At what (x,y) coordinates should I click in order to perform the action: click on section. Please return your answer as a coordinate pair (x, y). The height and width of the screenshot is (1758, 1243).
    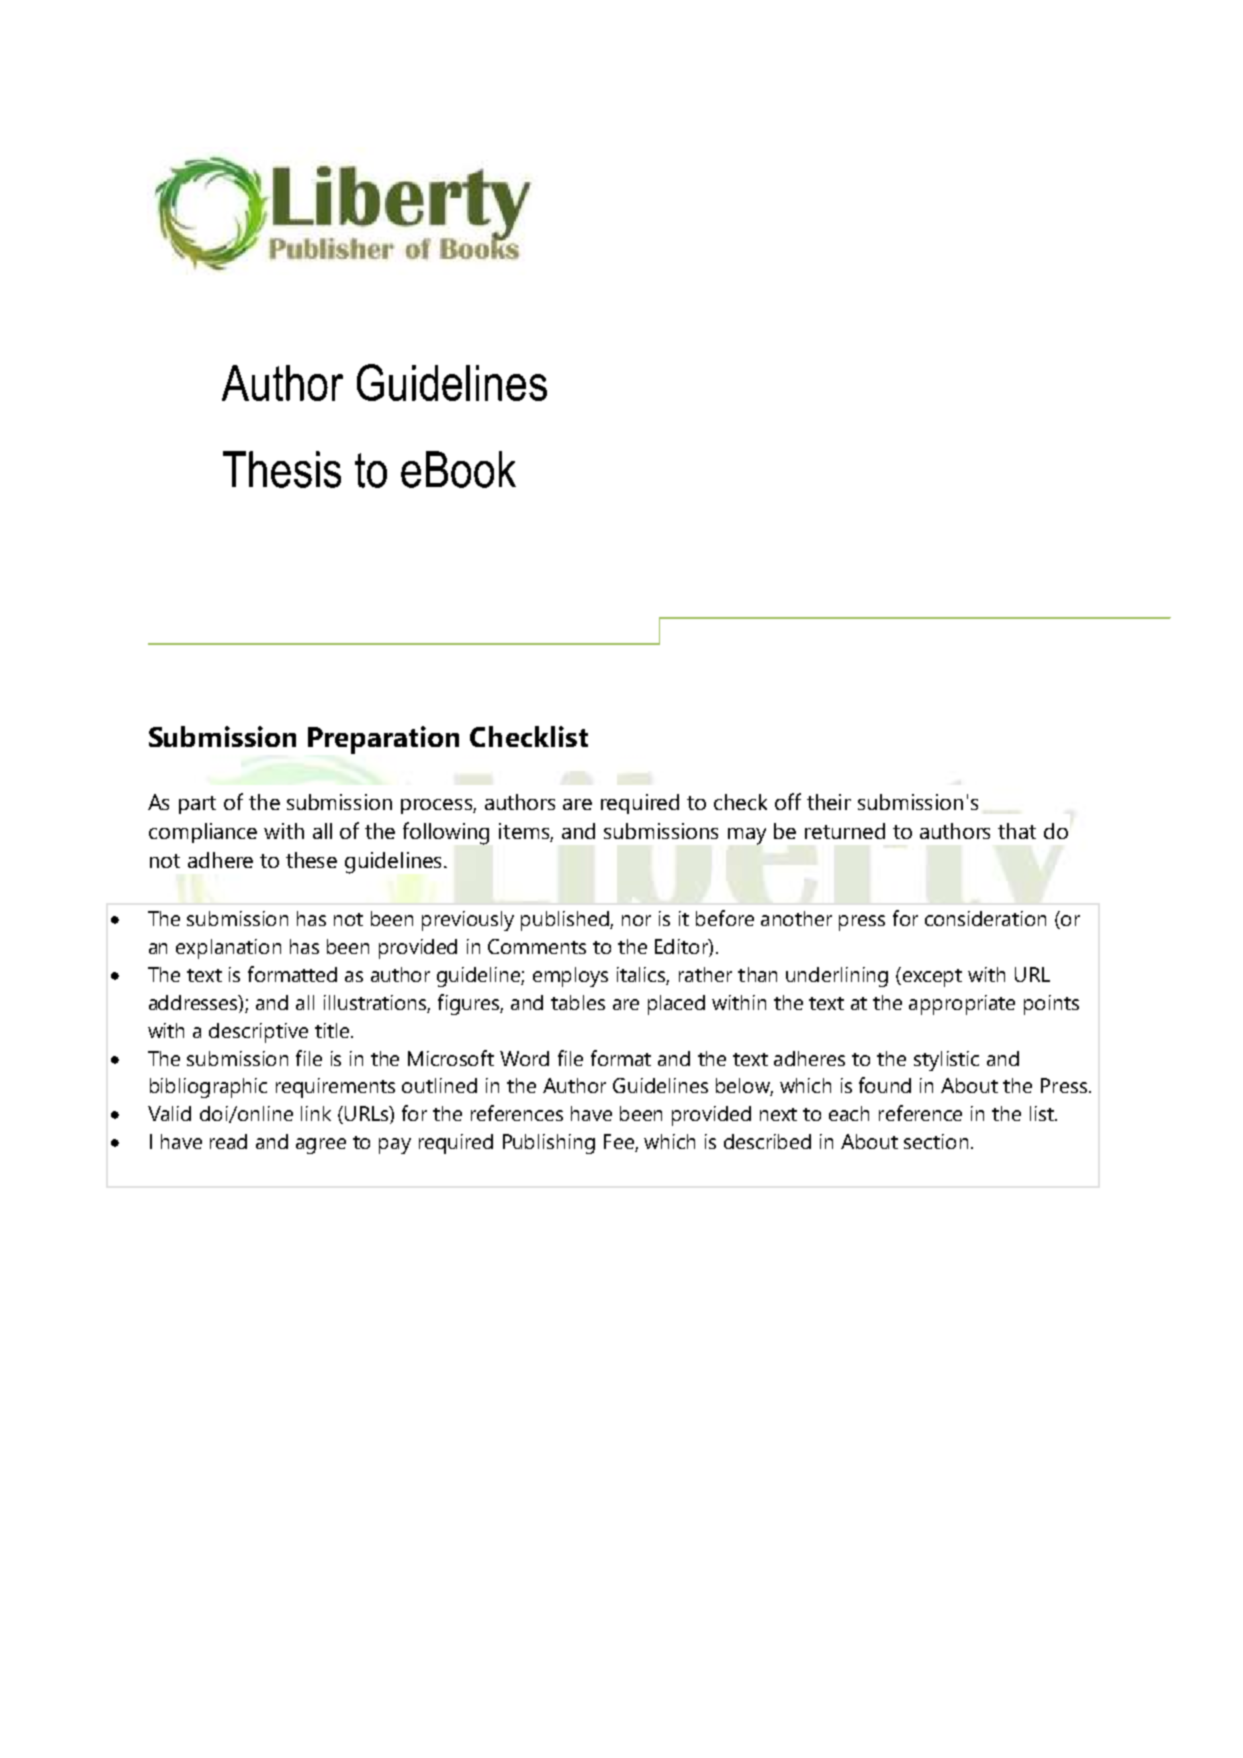
    Looking at the image, I should click on (936, 1141).
